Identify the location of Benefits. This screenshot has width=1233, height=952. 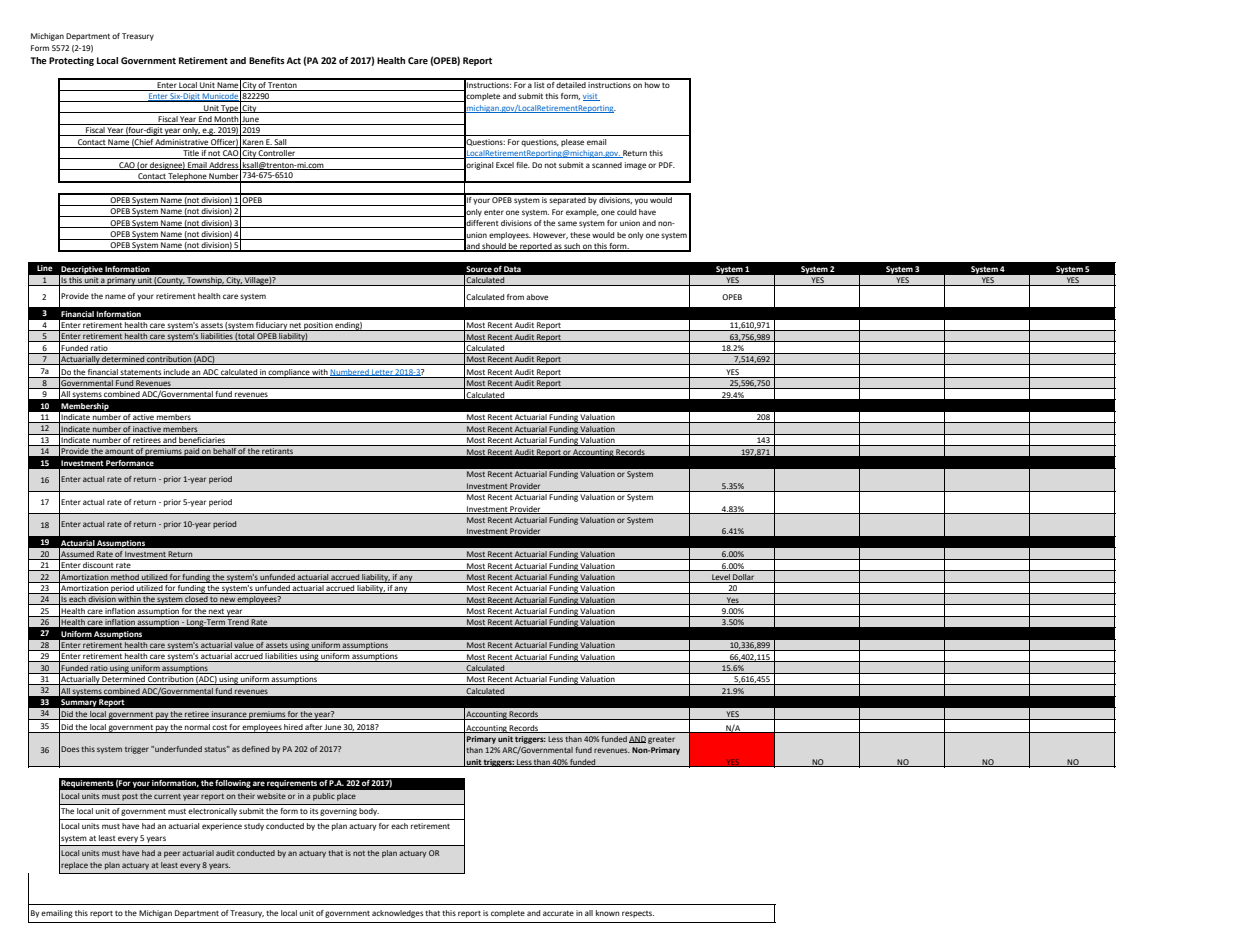
(267, 60).
